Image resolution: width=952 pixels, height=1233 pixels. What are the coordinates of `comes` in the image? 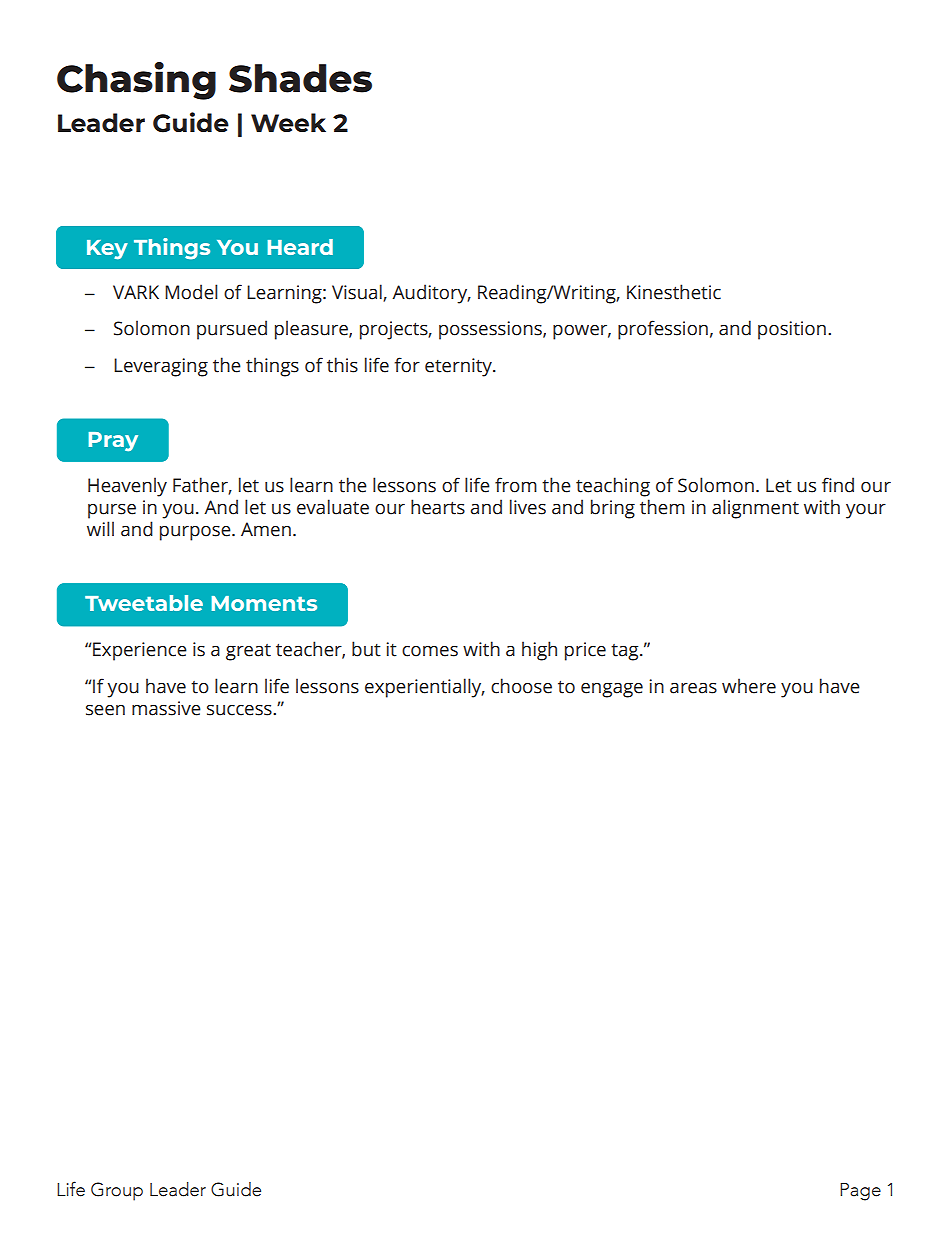 It's located at (430, 651).
